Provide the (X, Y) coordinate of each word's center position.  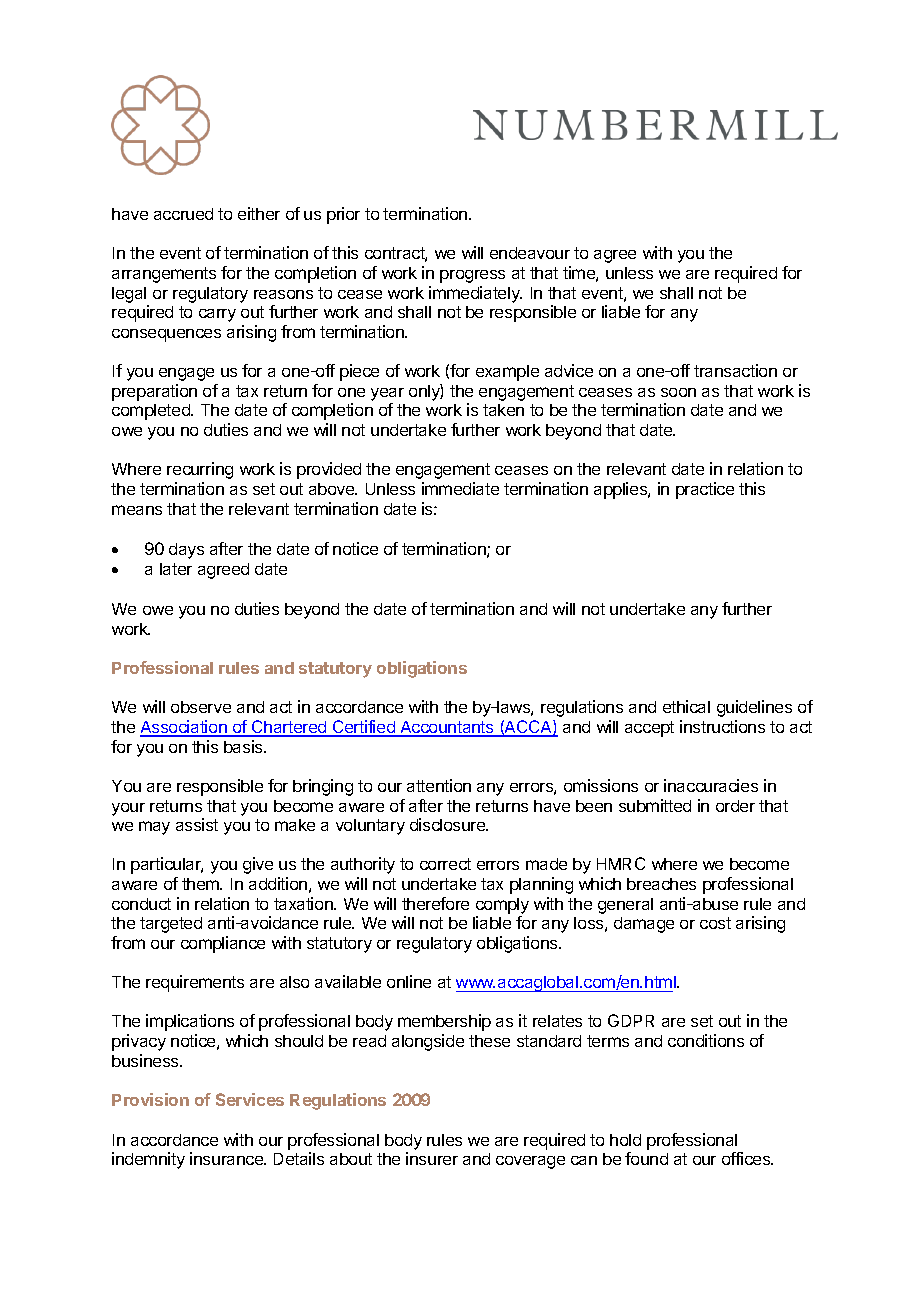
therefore (435, 903)
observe (201, 707)
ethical (686, 706)
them (201, 884)
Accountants (447, 728)
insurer (432, 1158)
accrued (183, 214)
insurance (227, 1158)
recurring (200, 470)
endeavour (530, 253)
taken (503, 410)
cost (715, 923)
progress (472, 276)
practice (705, 490)
